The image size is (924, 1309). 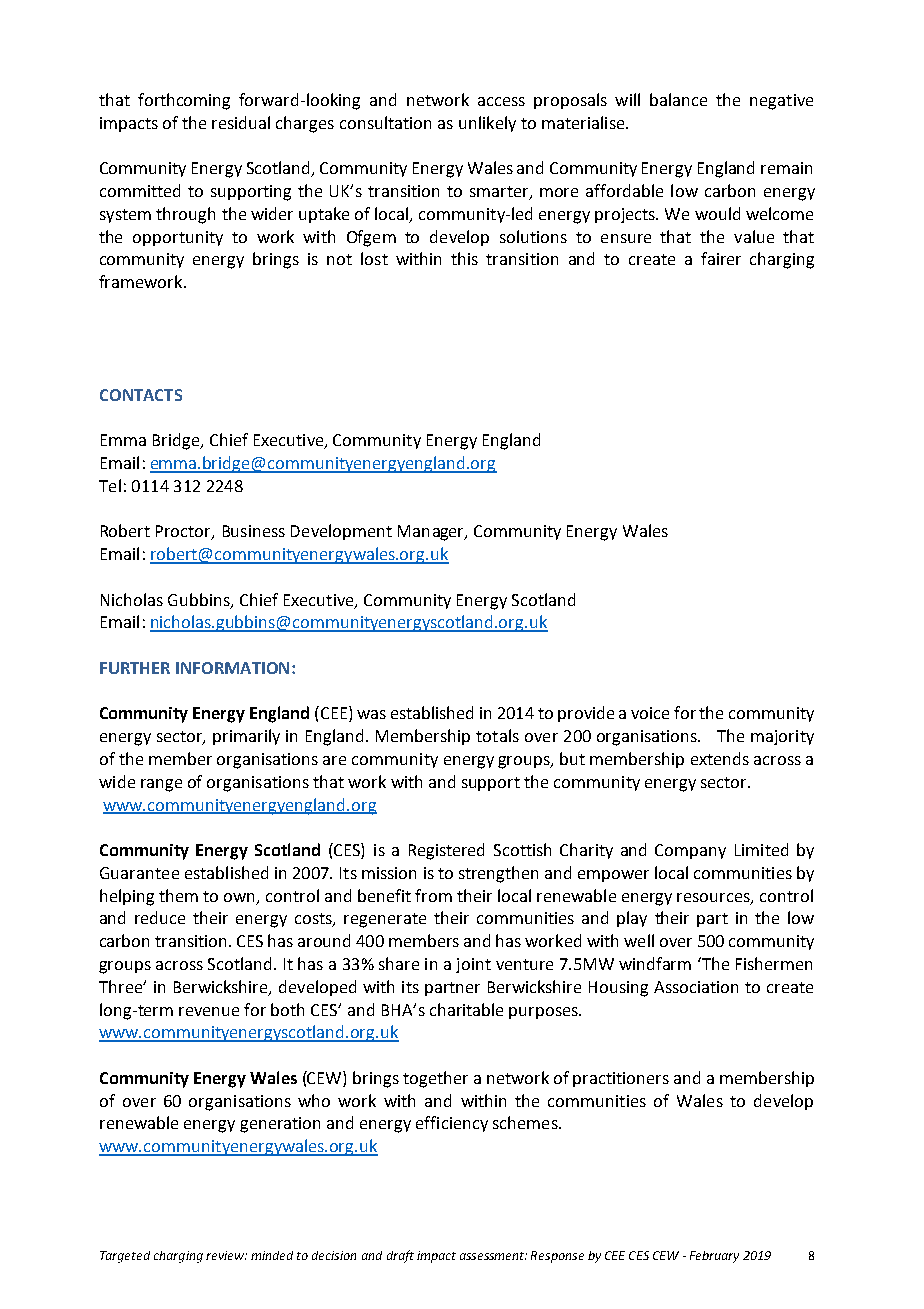 What do you see at coordinates (466, 1009) in the screenshot?
I see `charitable` at bounding box center [466, 1009].
